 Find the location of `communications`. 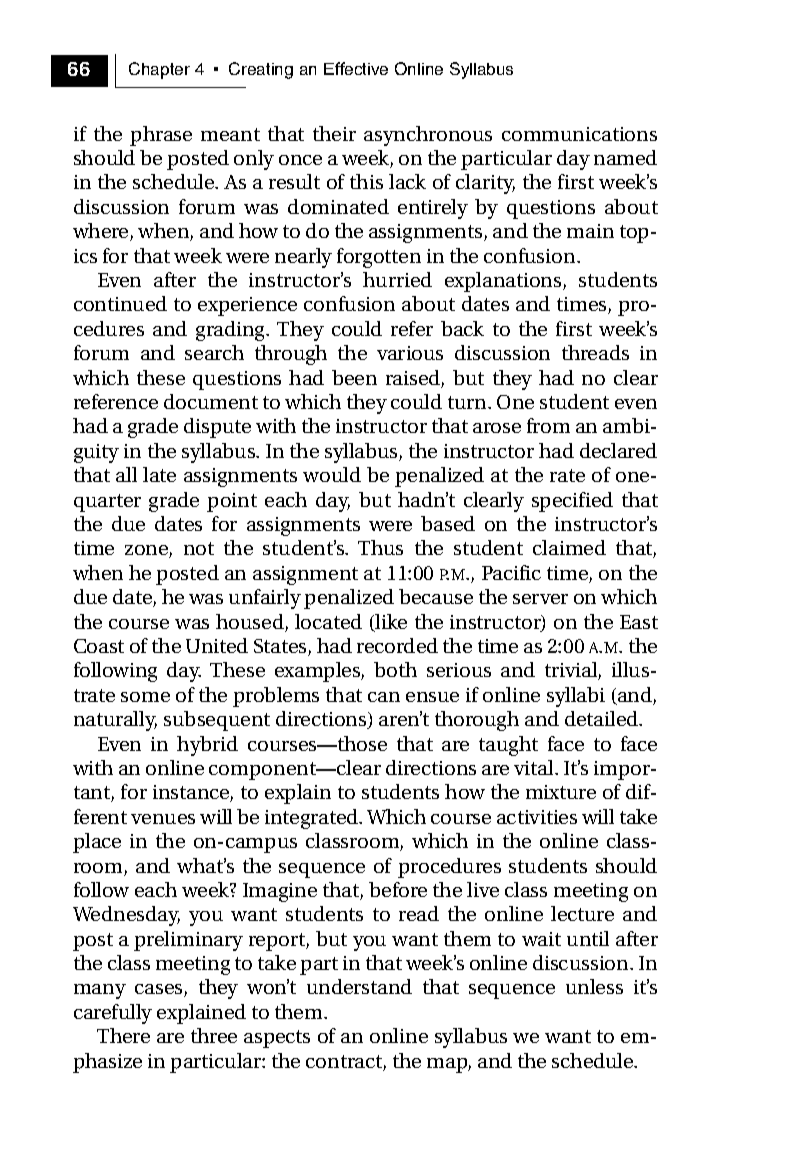

communications is located at coordinates (579, 134).
